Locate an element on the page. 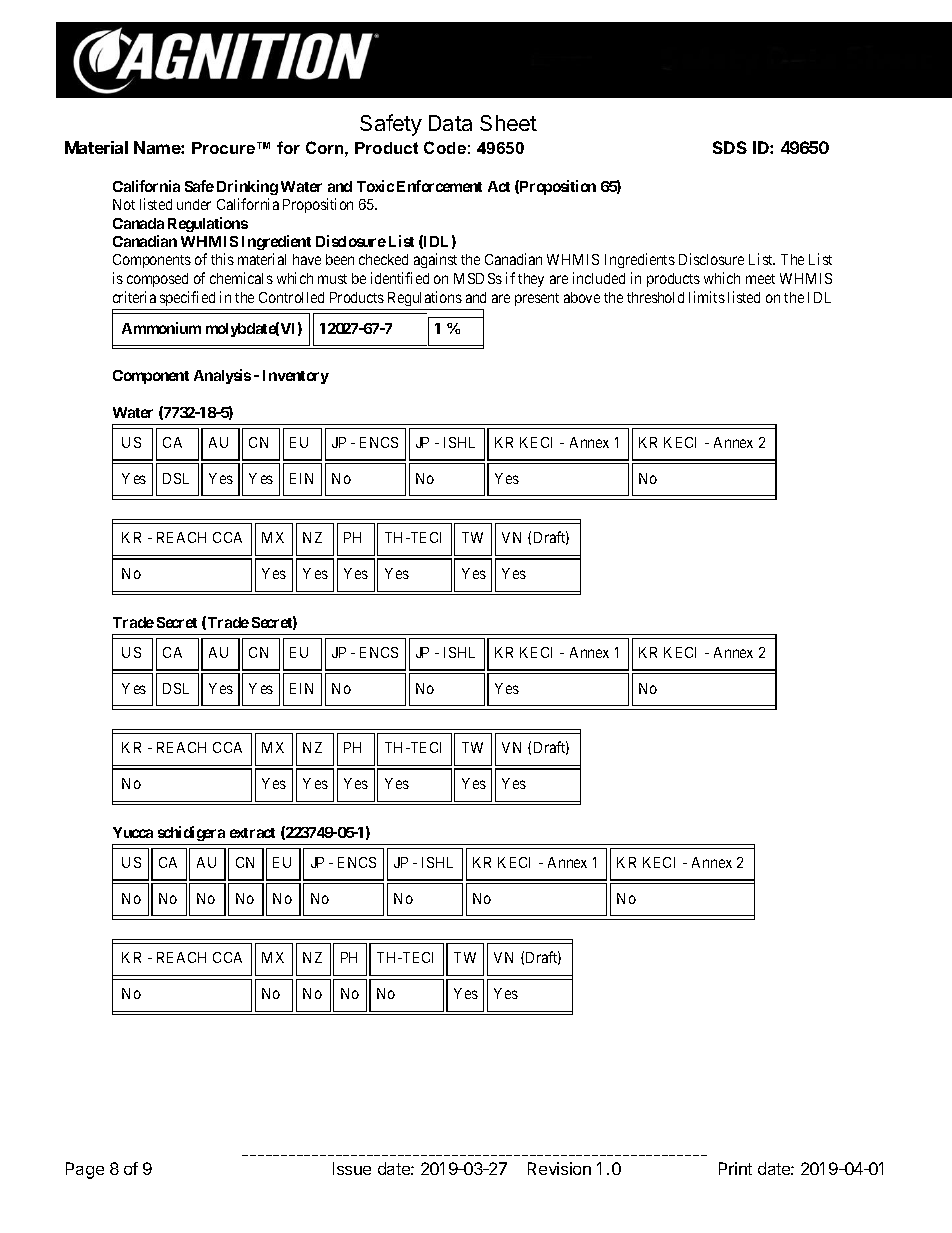  Code is located at coordinates (445, 147).
